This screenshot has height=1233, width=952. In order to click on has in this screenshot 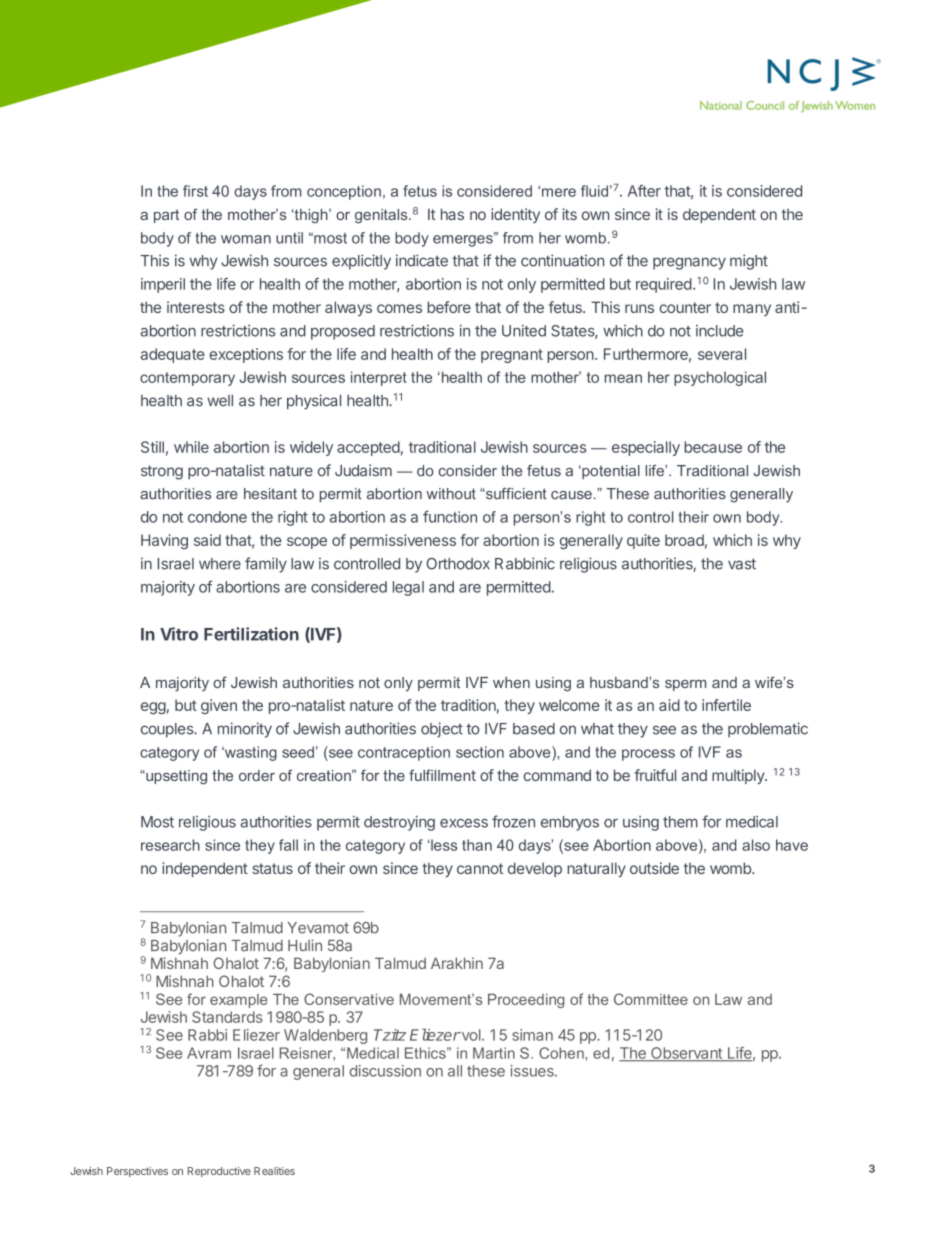, I will do `click(452, 214)`.
